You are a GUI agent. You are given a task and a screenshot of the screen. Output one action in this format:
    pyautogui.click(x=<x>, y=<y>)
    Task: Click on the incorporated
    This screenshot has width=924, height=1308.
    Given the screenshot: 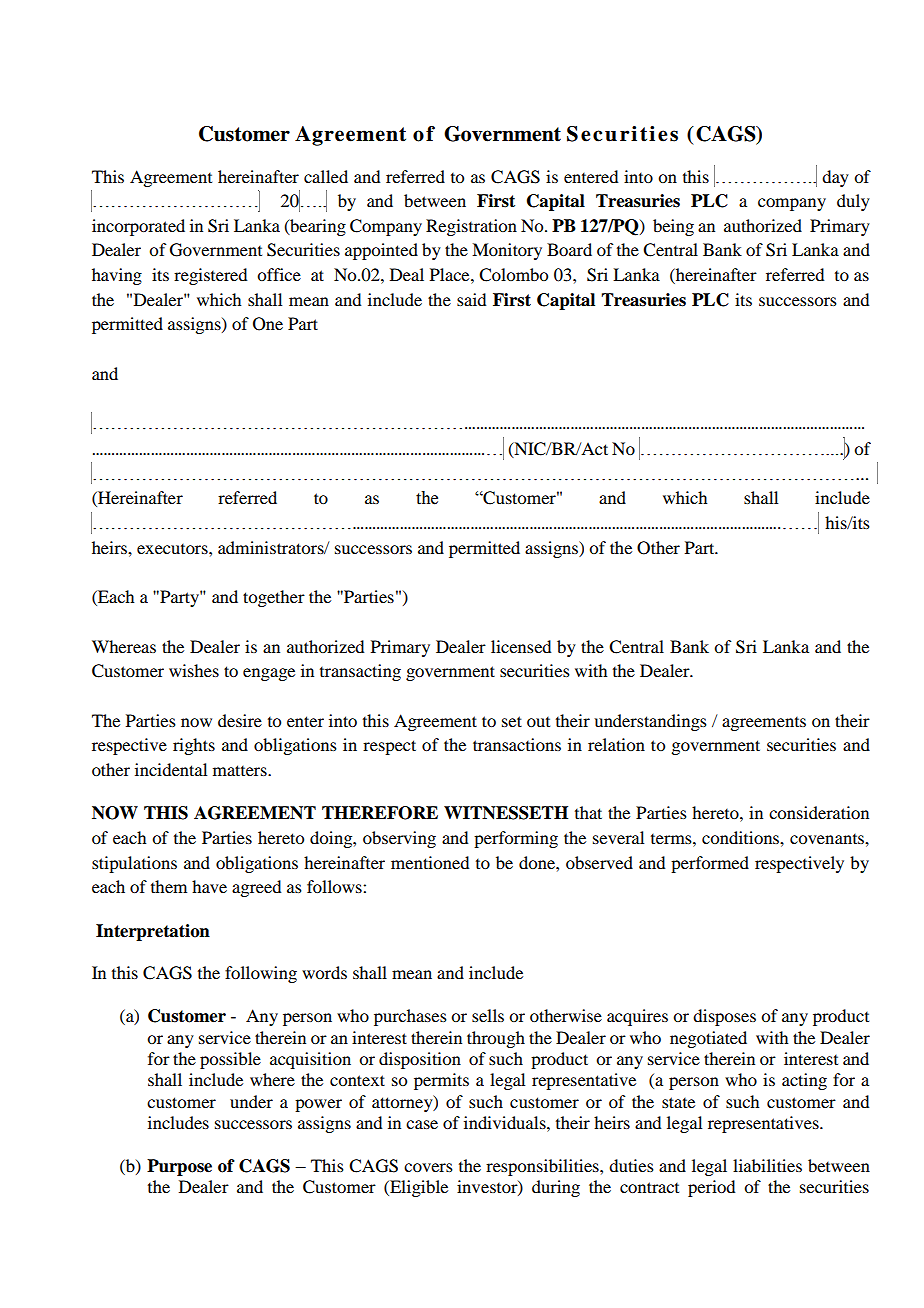 What is the action you would take?
    pyautogui.click(x=138, y=227)
